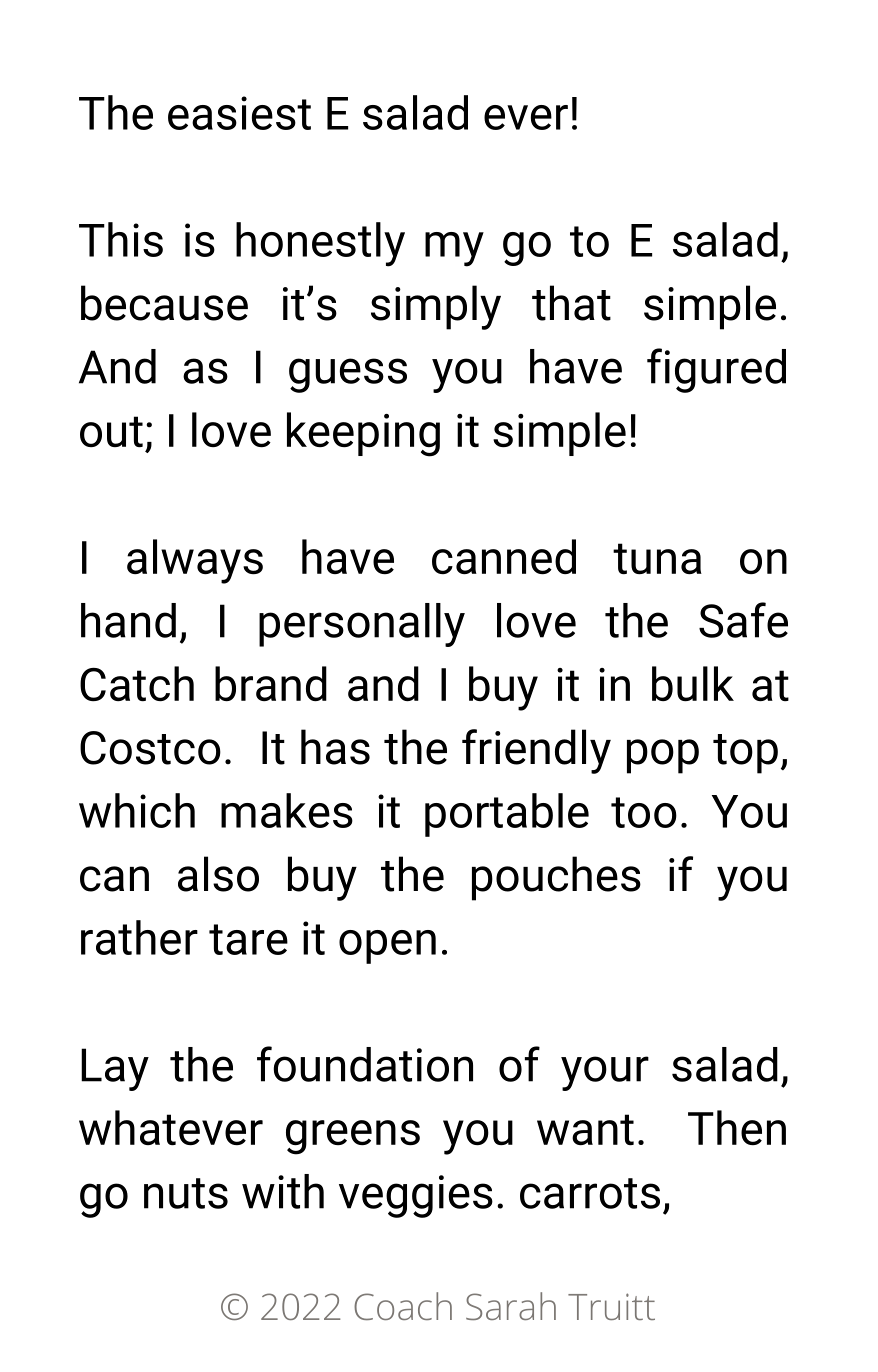 The height and width of the screenshot is (1372, 878). I want to click on has, so click(335, 747).
